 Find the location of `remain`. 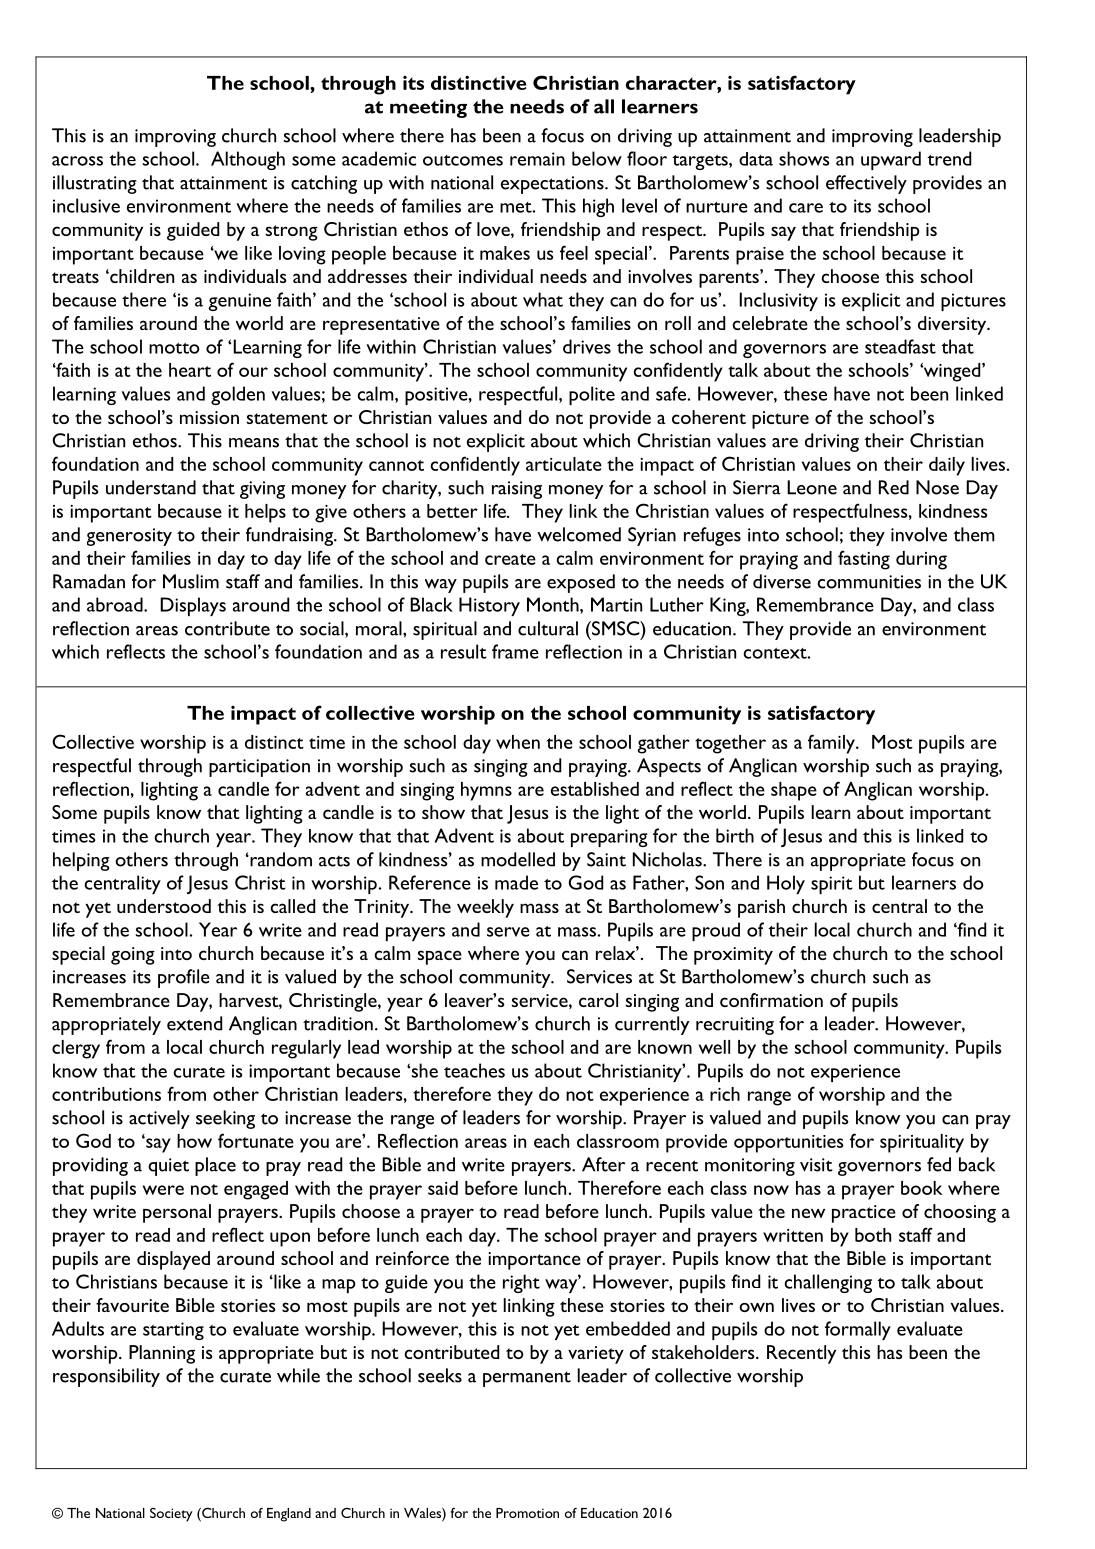

remain is located at coordinates (537, 159).
